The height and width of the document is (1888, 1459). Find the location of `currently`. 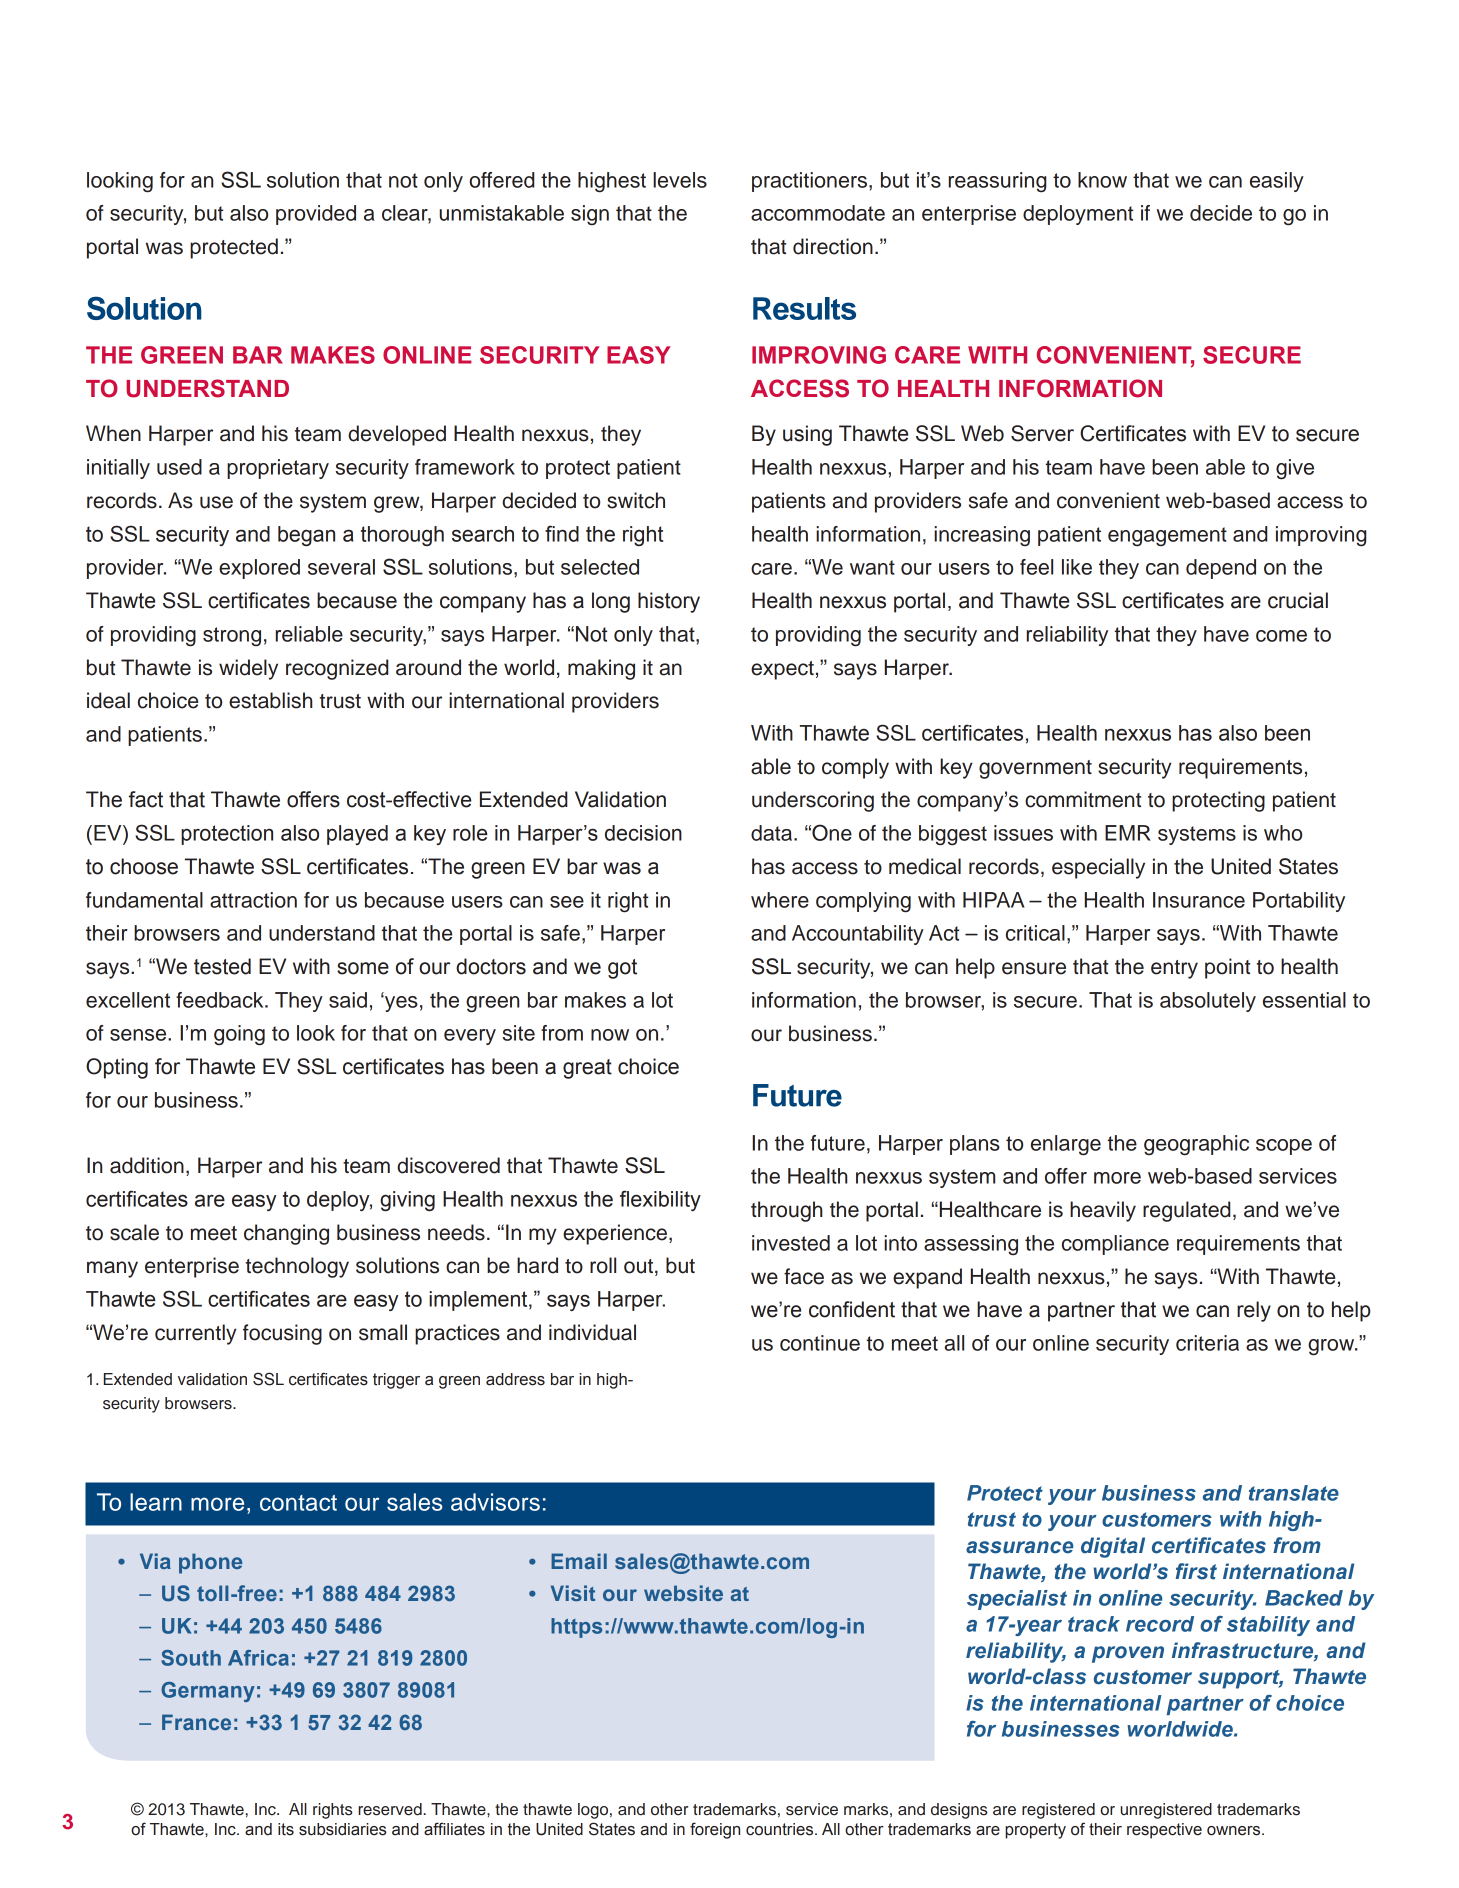

currently is located at coordinates (196, 1334).
